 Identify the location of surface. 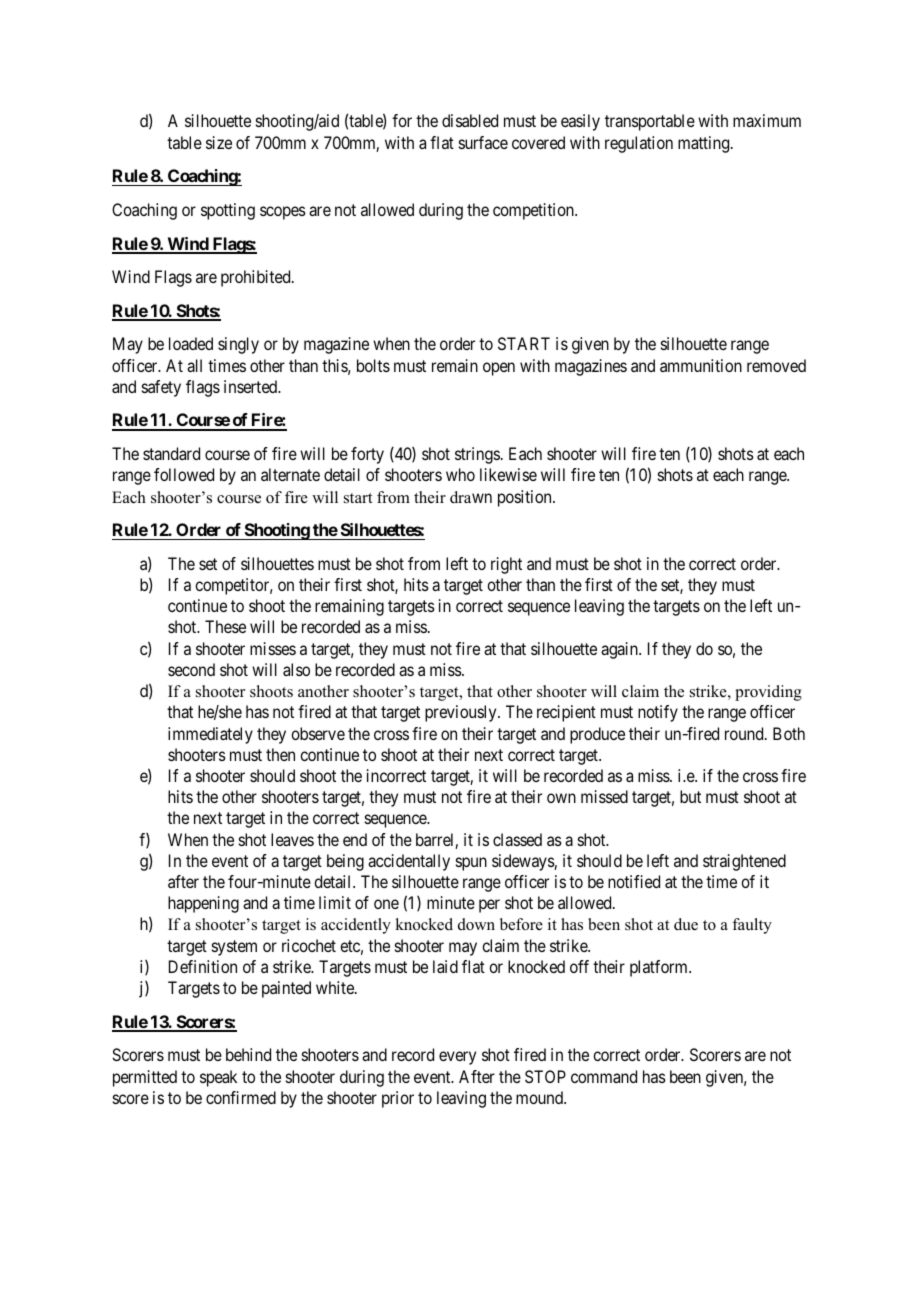
(483, 142).
